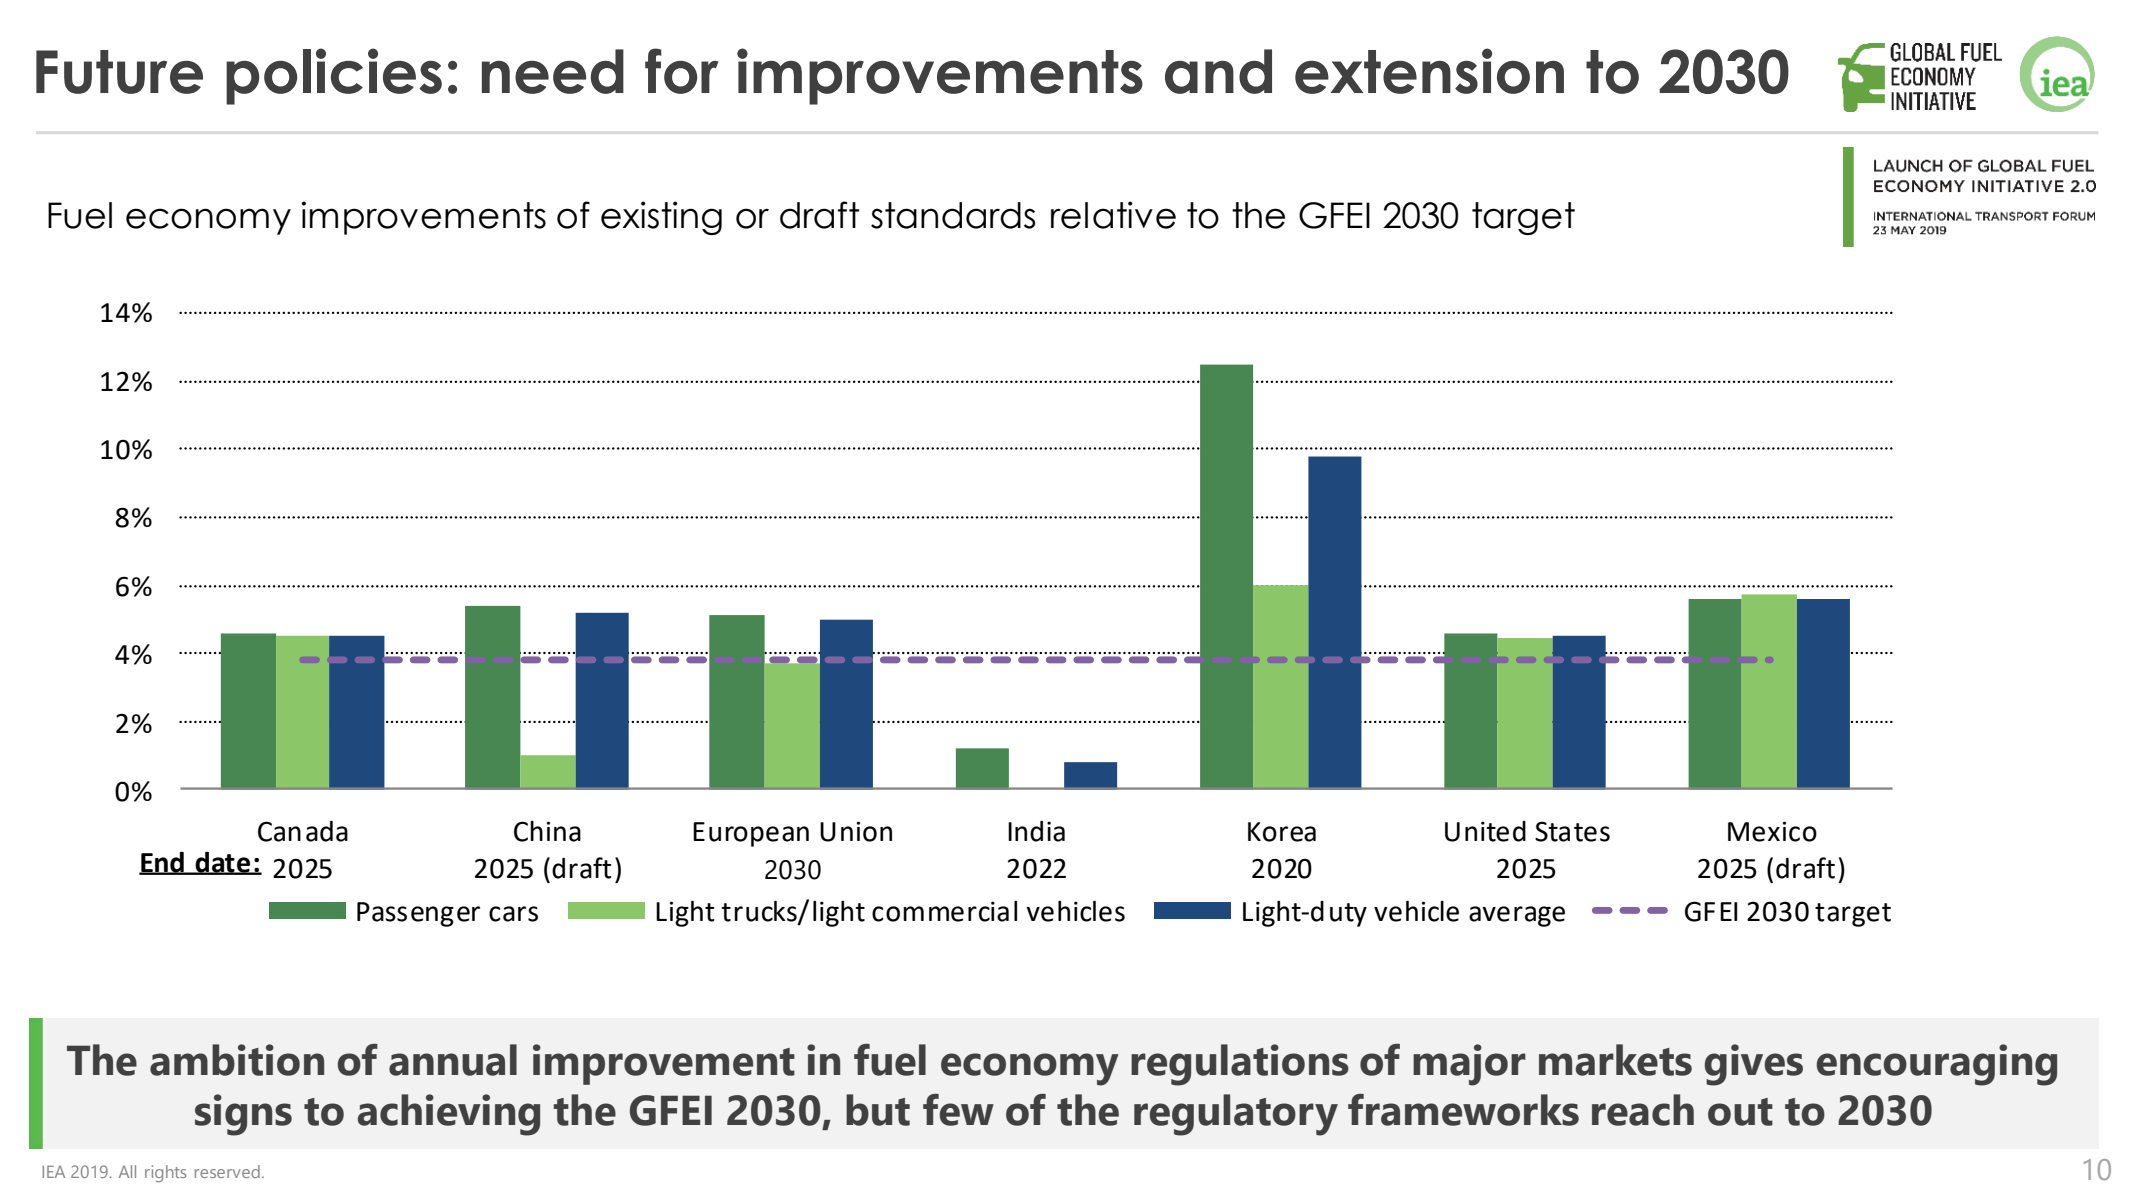 The image size is (2132, 1199). I want to click on Mexico, so click(1772, 831).
